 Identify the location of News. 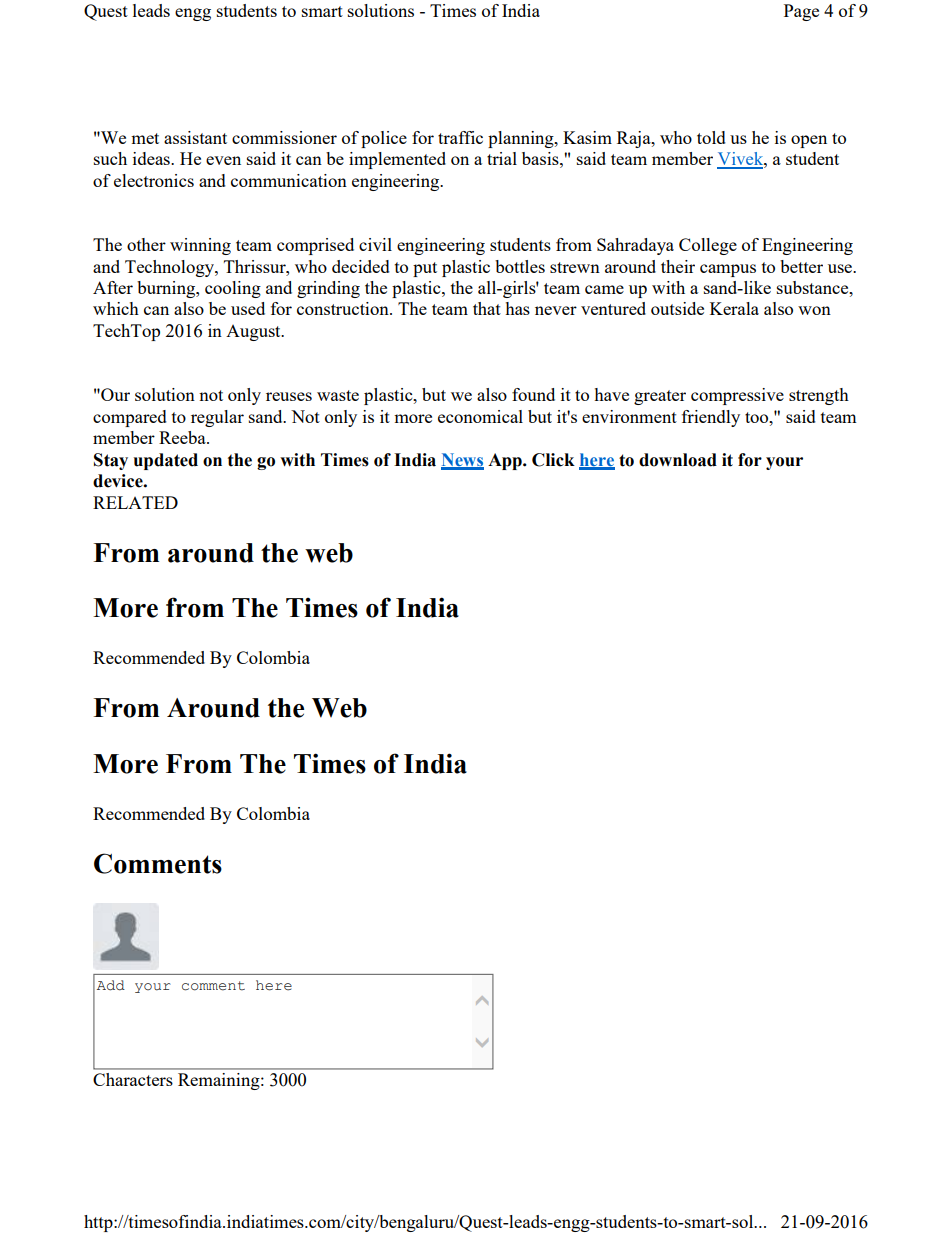
(462, 461).
